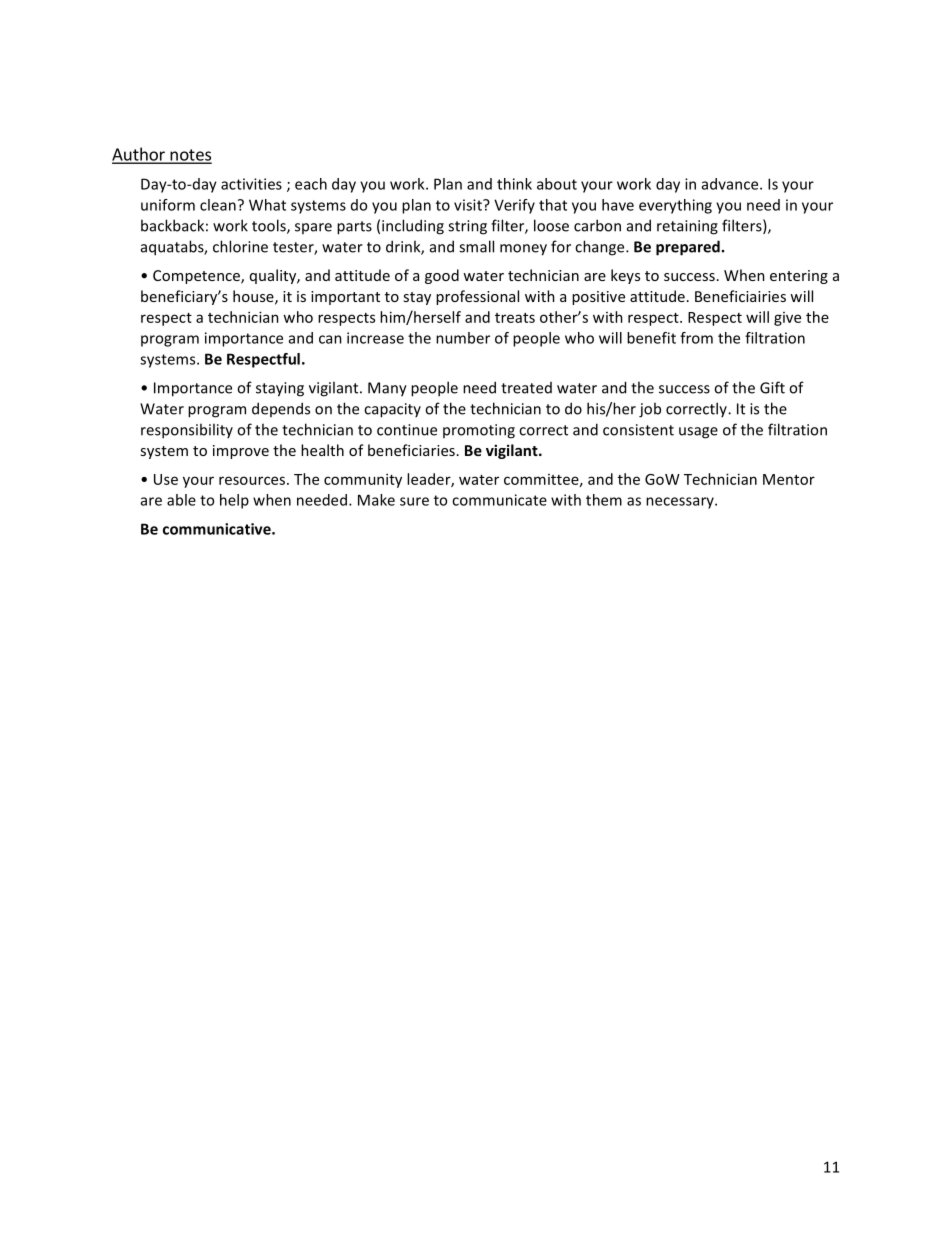  I want to click on can, so click(330, 339).
